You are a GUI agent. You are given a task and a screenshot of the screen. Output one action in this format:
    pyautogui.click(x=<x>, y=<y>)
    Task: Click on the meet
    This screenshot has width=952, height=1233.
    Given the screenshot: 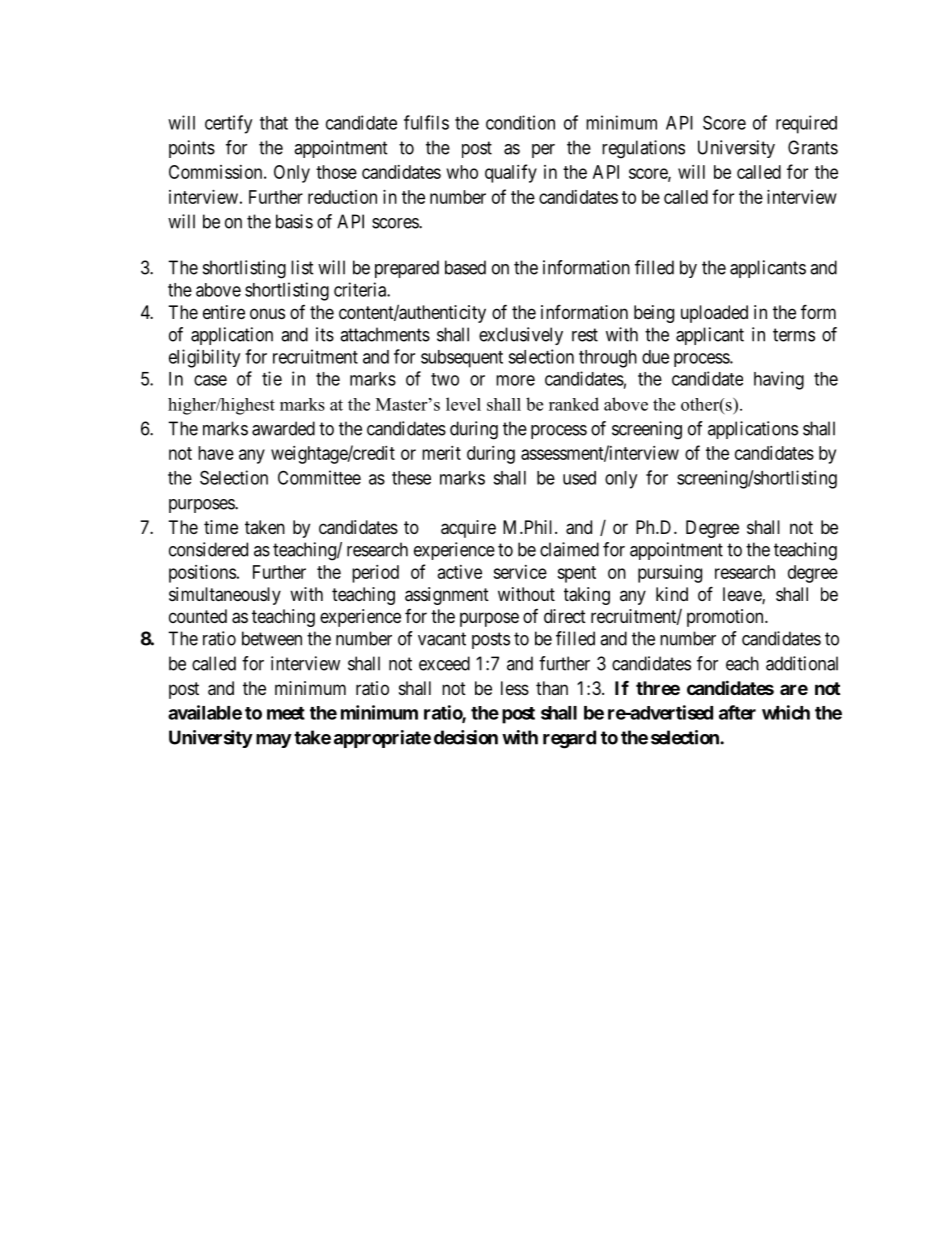 What is the action you would take?
    pyautogui.click(x=286, y=713)
